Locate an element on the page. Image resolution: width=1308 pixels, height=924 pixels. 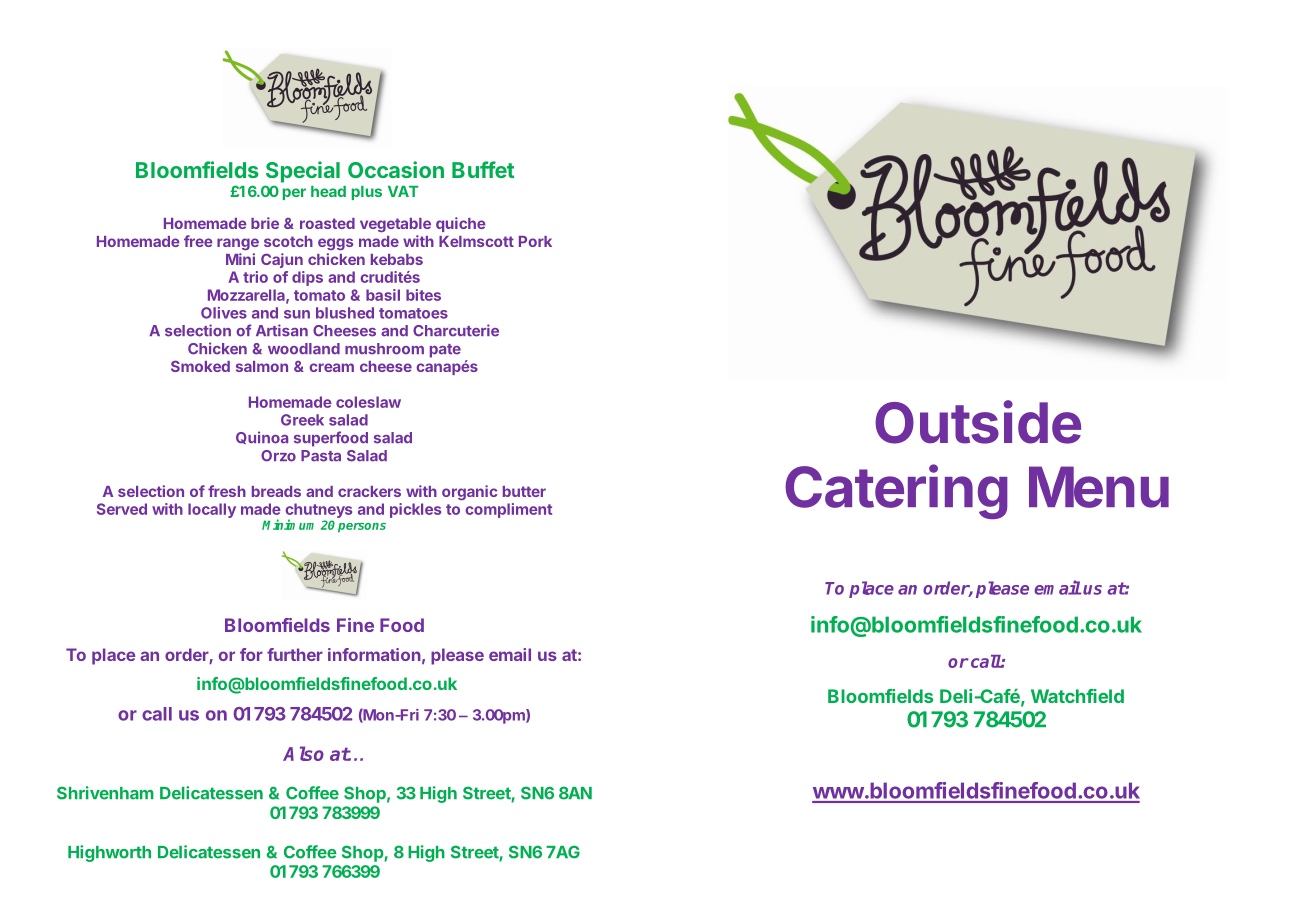
Buffet is located at coordinates (483, 169).
